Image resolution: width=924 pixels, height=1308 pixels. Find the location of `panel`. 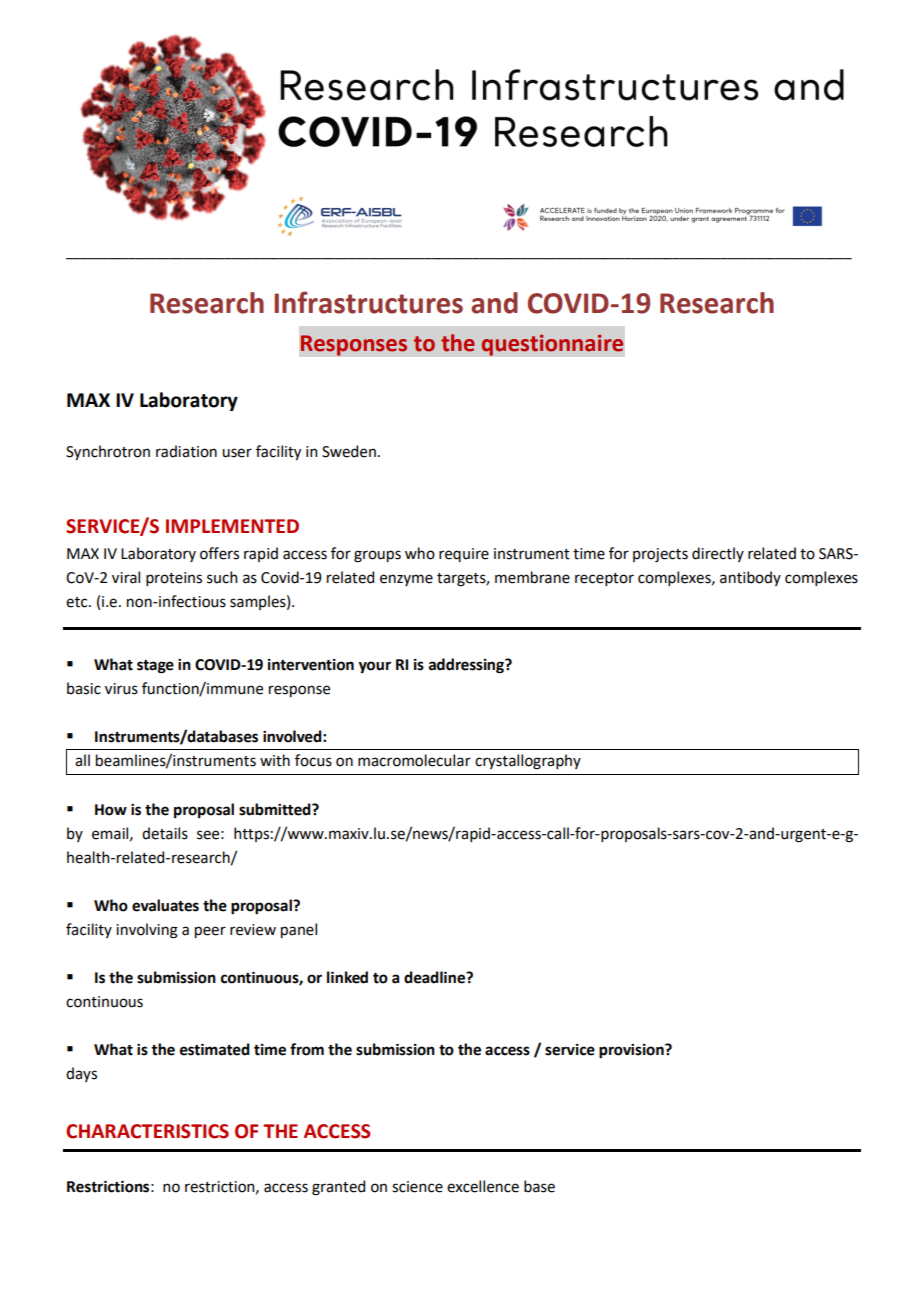

panel is located at coordinates (299, 930).
